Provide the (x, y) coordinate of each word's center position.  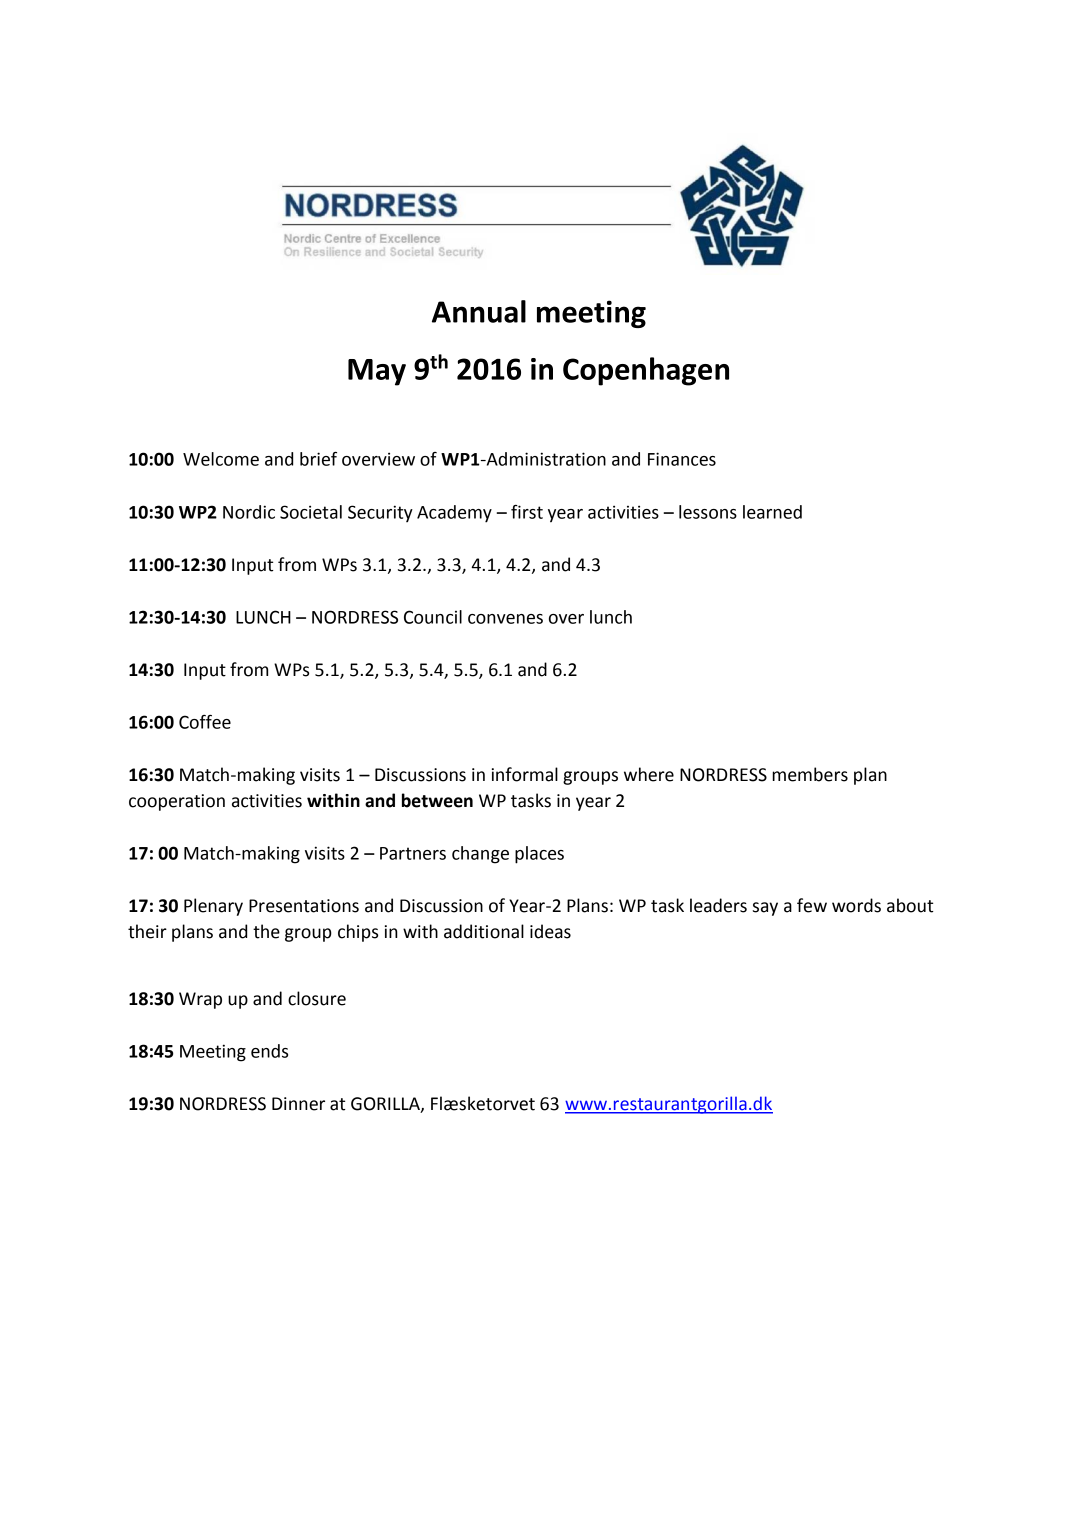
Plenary (213, 907)
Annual (479, 311)
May (377, 372)
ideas (550, 931)
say (765, 909)
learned (772, 512)
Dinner (298, 1104)
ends (269, 1051)
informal (525, 774)
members (810, 774)
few (812, 905)
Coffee (205, 722)
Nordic (249, 512)
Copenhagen (646, 371)
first (527, 512)
